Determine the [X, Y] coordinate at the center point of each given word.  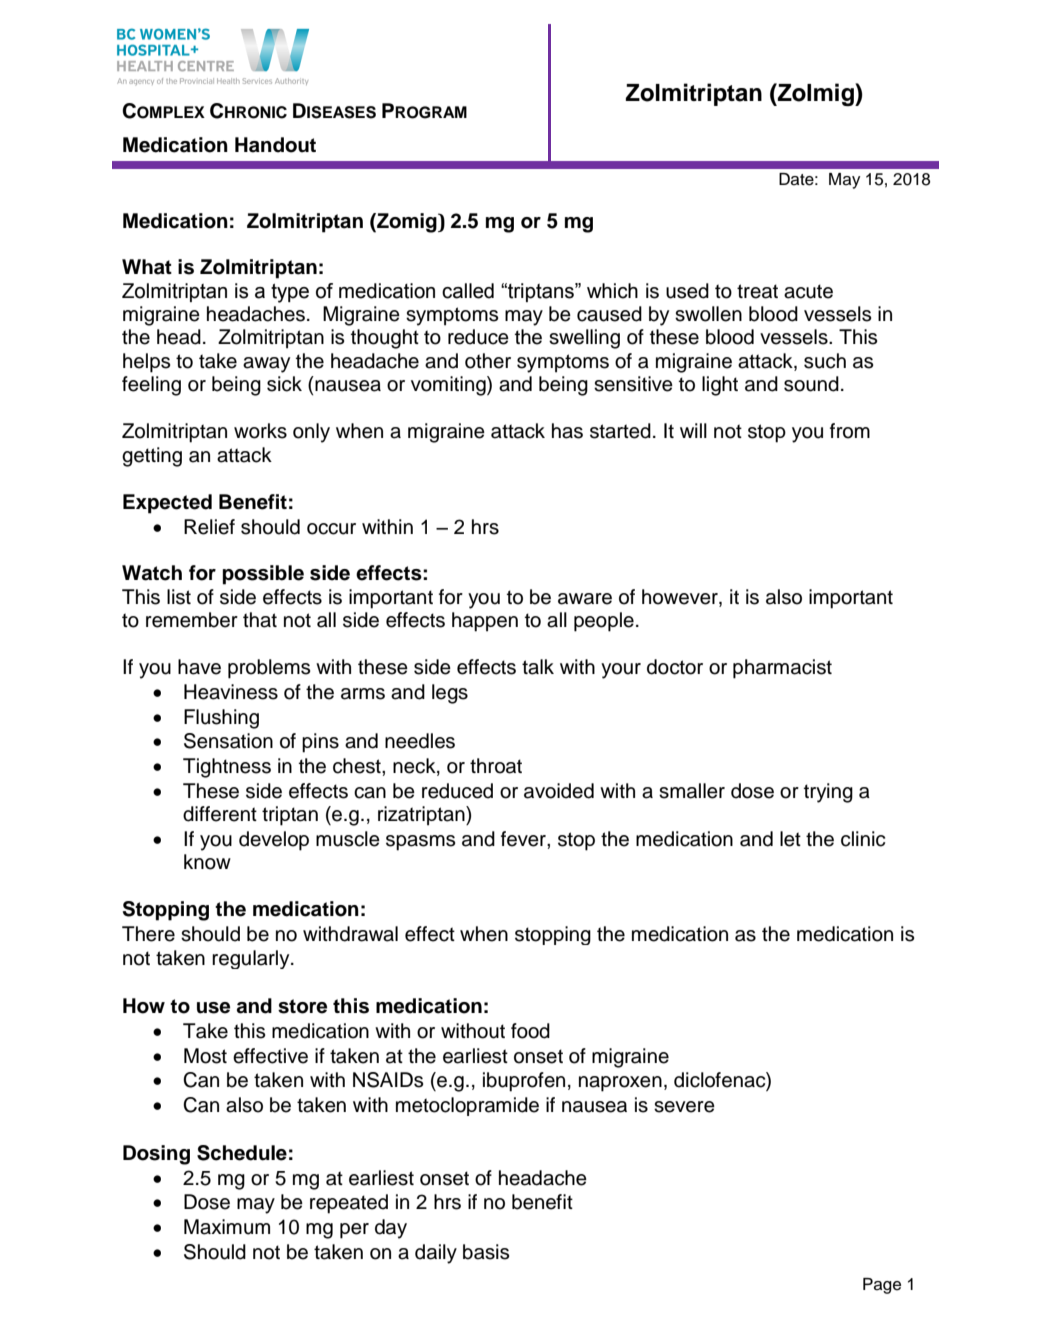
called [468, 291]
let [790, 839]
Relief [209, 527]
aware [585, 599]
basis [486, 1252]
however [681, 598]
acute [808, 291]
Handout [275, 145]
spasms [420, 843]
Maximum [227, 1227]
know [207, 862]
